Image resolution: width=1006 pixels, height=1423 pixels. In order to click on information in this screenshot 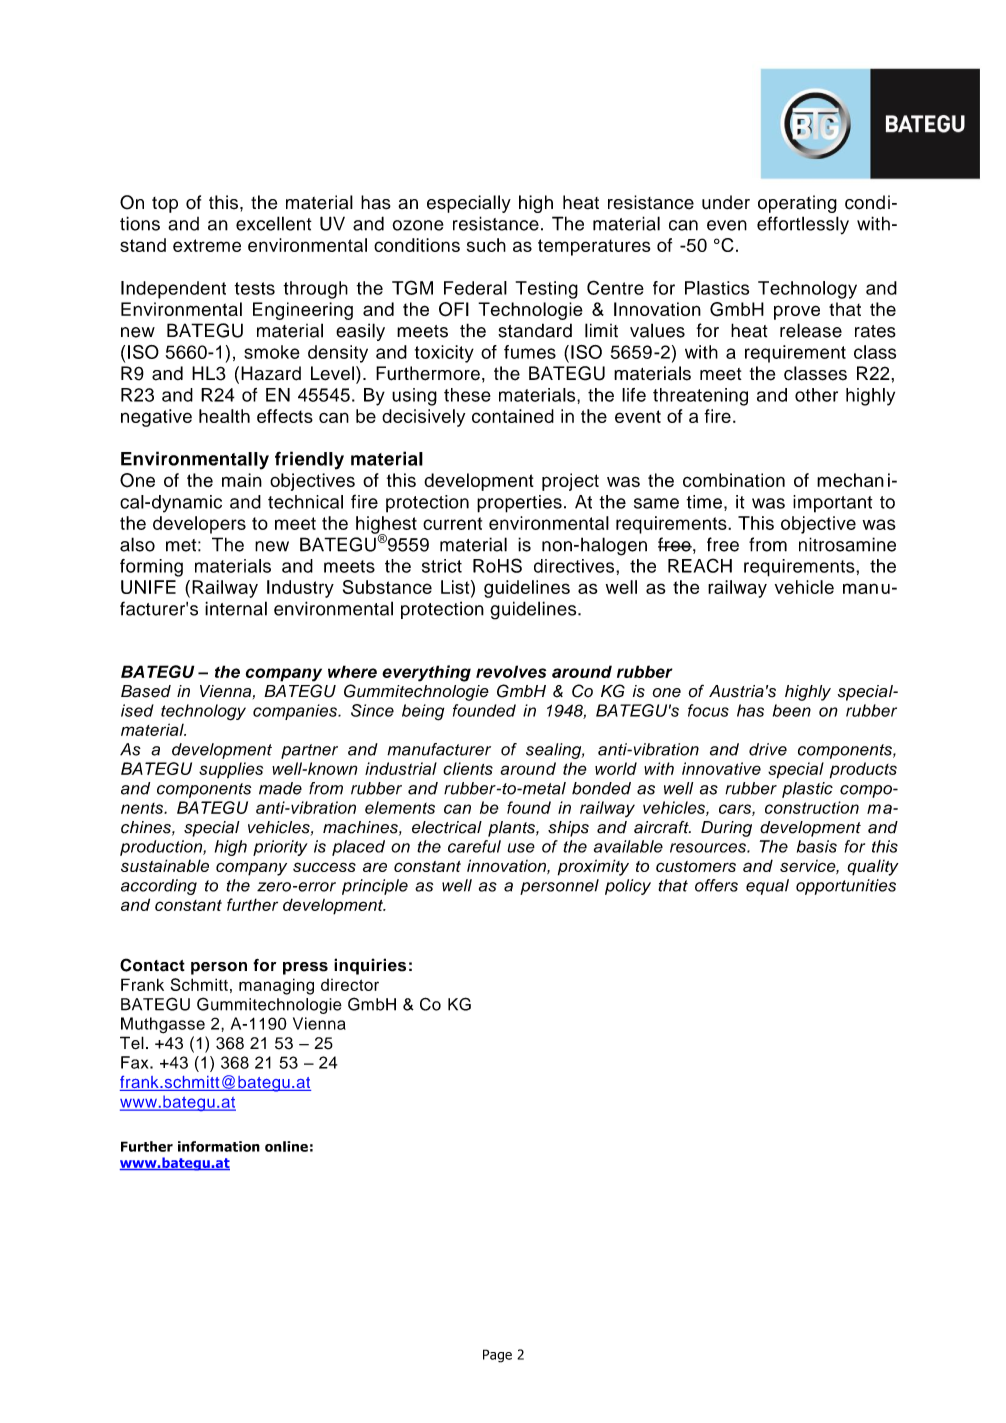, I will do `click(219, 1146)`.
